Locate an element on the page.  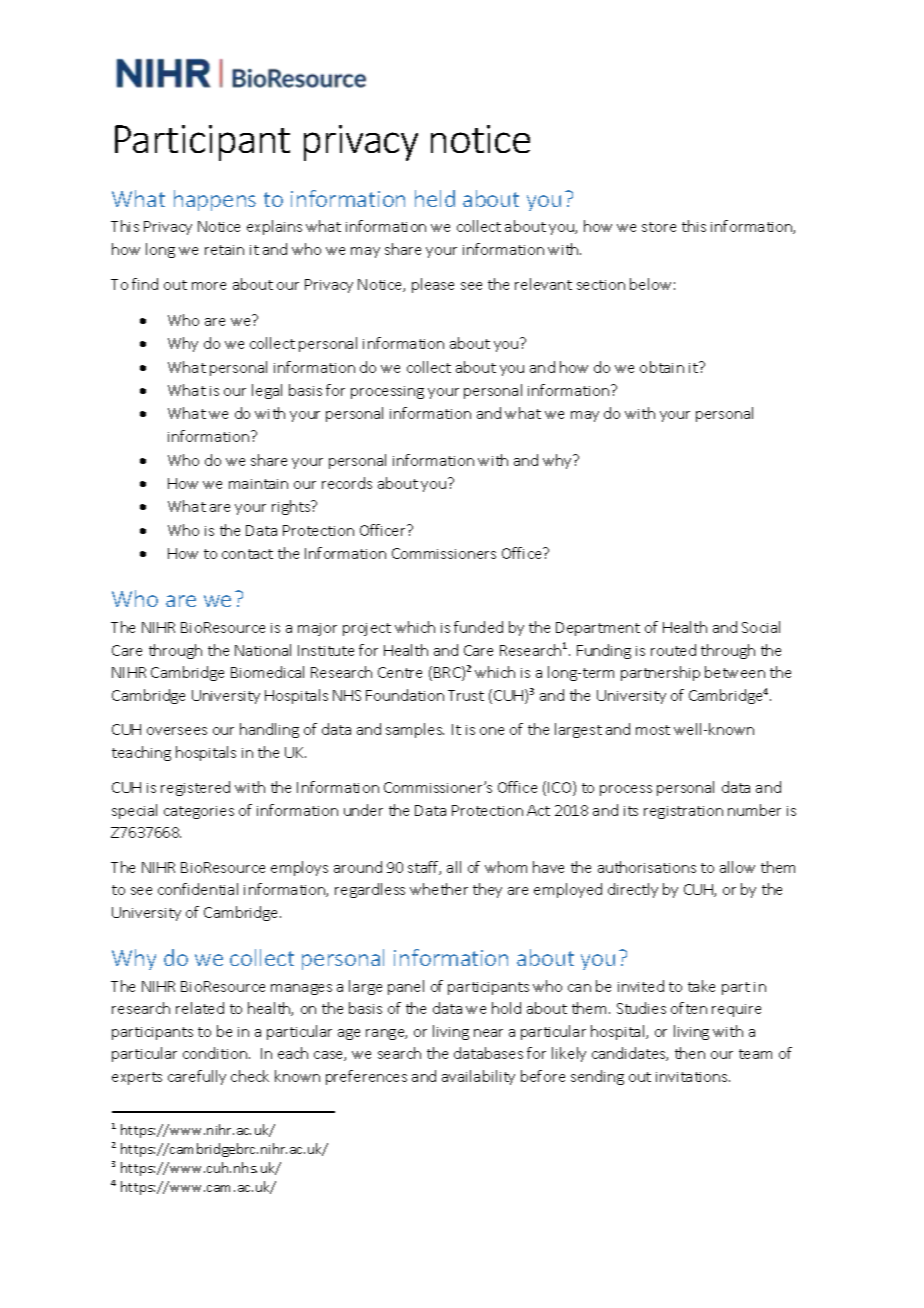
store is located at coordinates (659, 227).
